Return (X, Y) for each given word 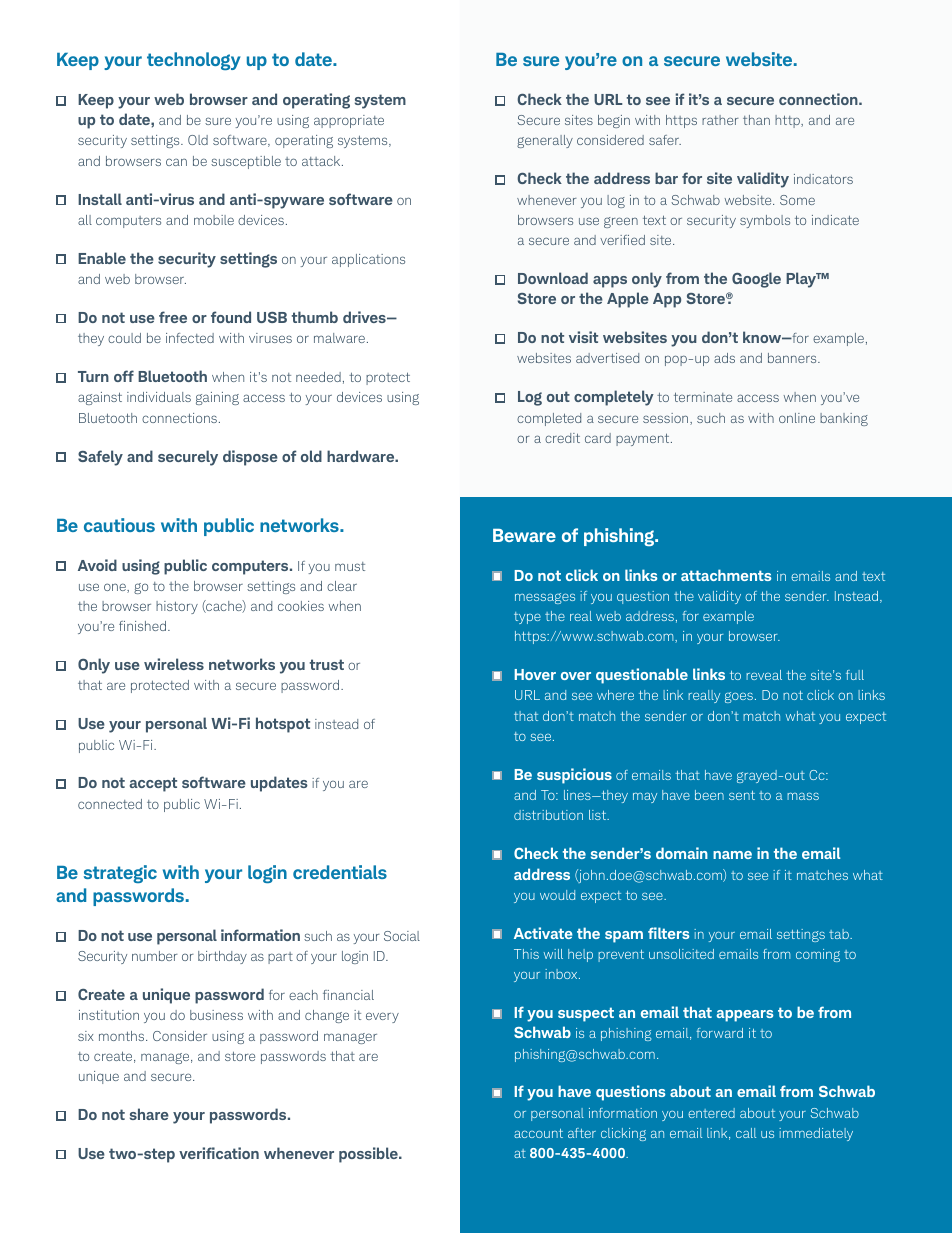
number (155, 956)
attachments (726, 575)
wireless (174, 664)
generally (545, 141)
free (173, 317)
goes (739, 697)
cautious (119, 525)
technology (193, 61)
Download (553, 278)
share (149, 1114)
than (756, 120)
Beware (524, 535)
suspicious (574, 776)
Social (402, 936)
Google (756, 280)
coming (818, 955)
